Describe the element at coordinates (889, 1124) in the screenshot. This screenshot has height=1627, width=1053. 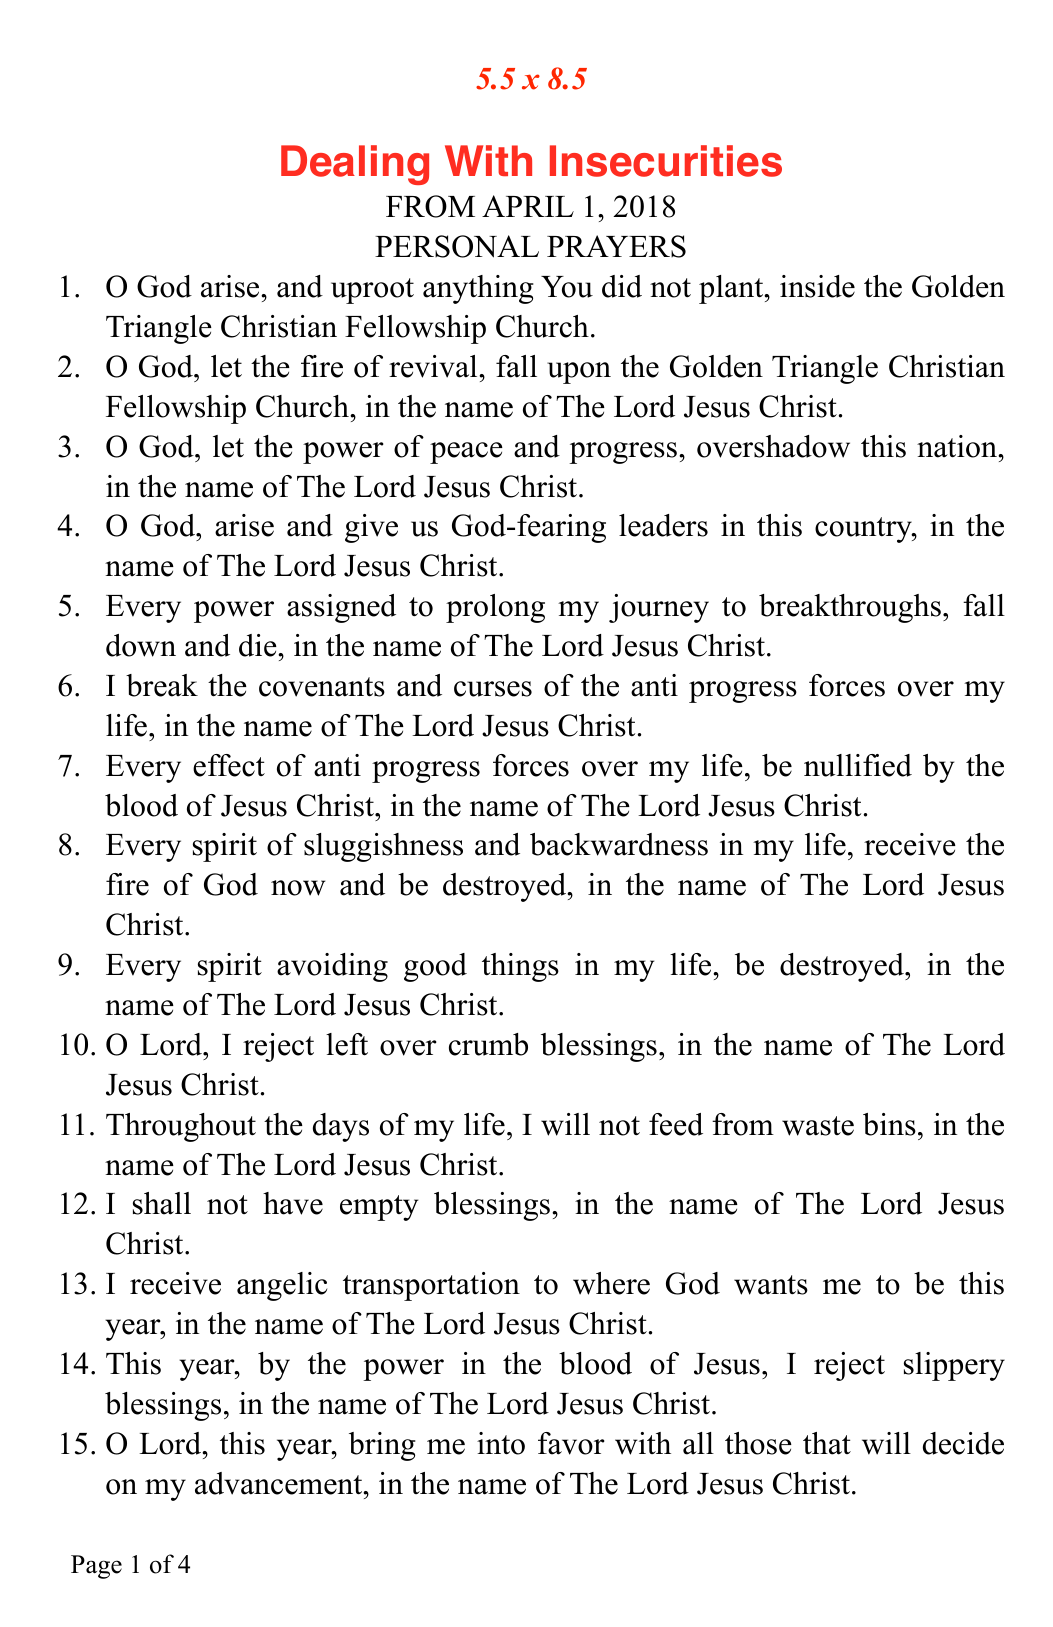
I see `bins` at that location.
